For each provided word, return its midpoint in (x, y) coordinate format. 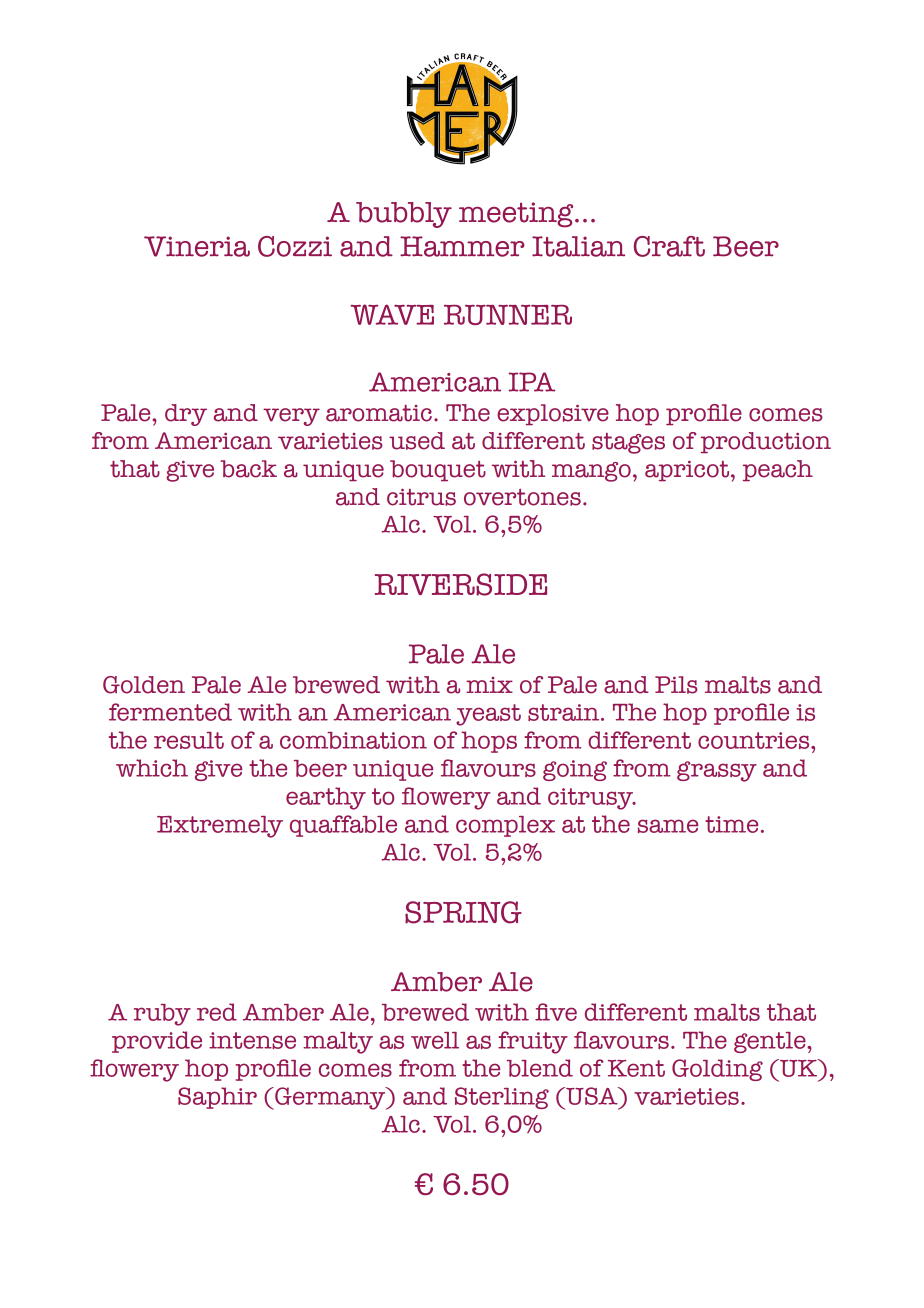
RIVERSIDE (461, 584)
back (248, 469)
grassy (717, 771)
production (766, 443)
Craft (669, 246)
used (417, 441)
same (668, 826)
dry (186, 415)
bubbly (404, 215)
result (189, 740)
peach (778, 471)
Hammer (462, 246)
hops (489, 742)
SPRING (463, 912)
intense (252, 1040)
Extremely (220, 827)
